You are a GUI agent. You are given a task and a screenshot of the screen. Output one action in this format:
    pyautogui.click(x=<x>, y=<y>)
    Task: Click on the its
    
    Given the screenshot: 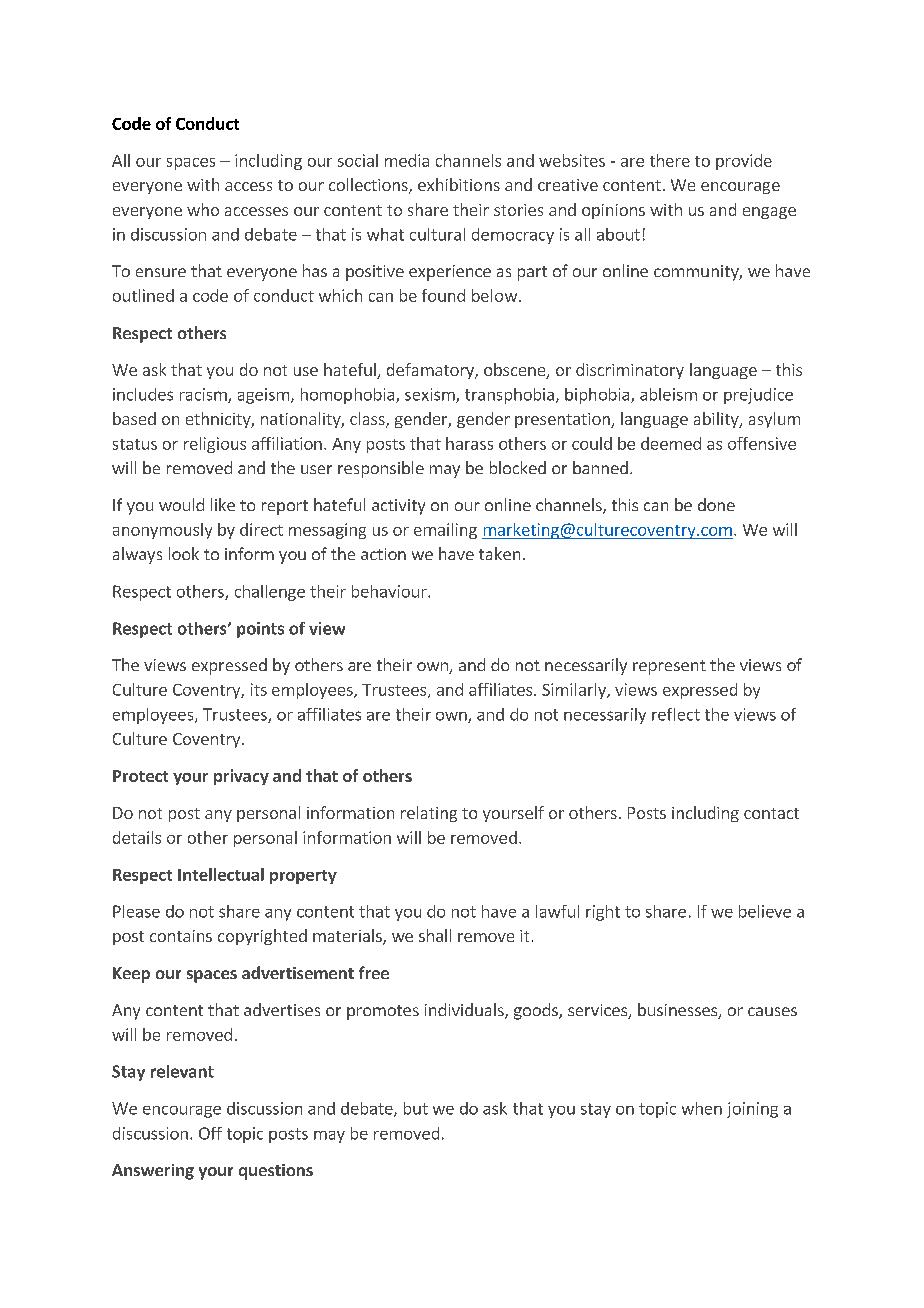 What is the action you would take?
    pyautogui.click(x=259, y=689)
